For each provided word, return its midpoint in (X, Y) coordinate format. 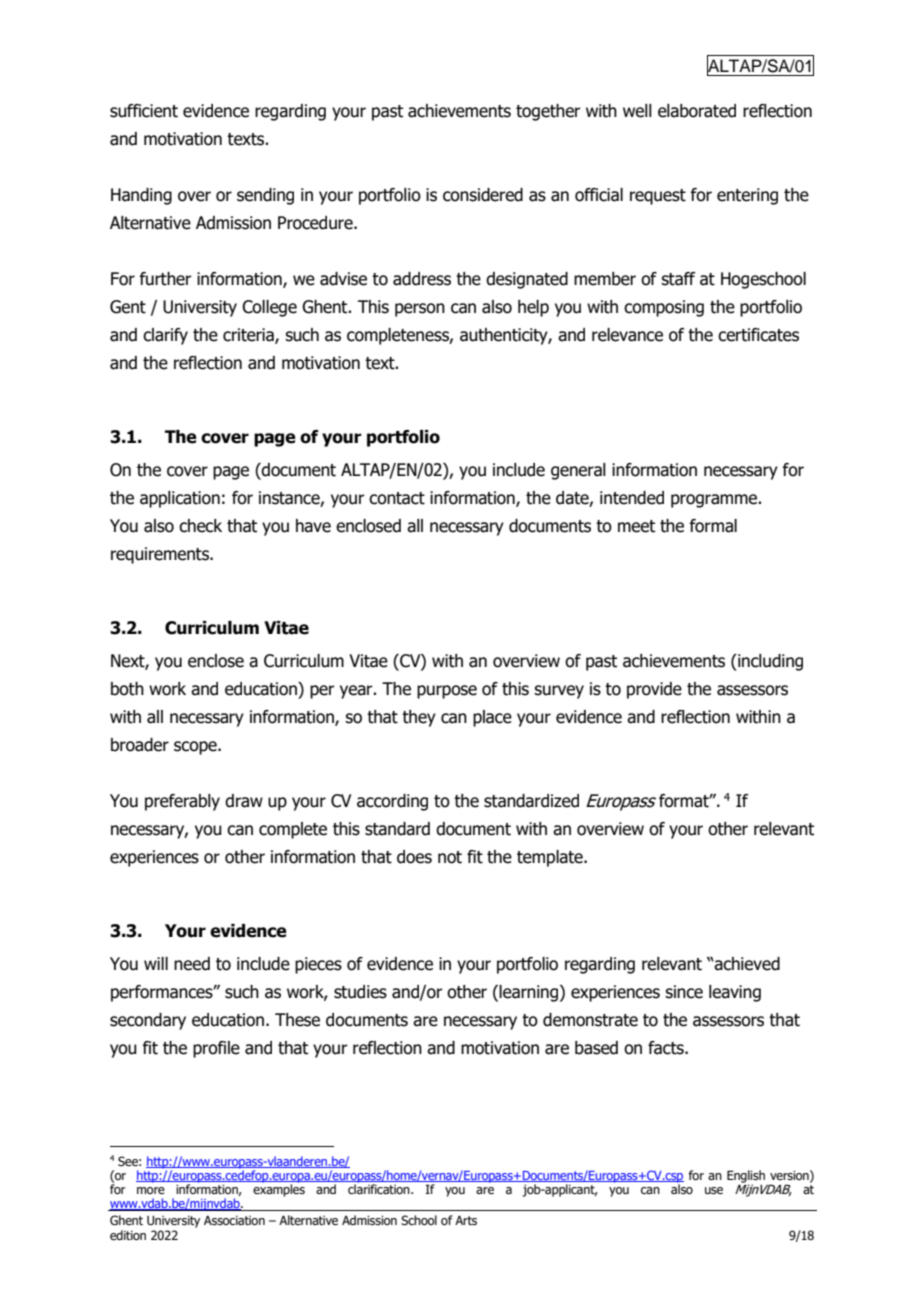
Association (234, 1220)
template (551, 858)
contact (397, 498)
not (450, 857)
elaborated (697, 111)
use (714, 1190)
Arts (466, 1220)
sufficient (144, 111)
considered (483, 195)
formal (713, 526)
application (180, 499)
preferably (182, 802)
